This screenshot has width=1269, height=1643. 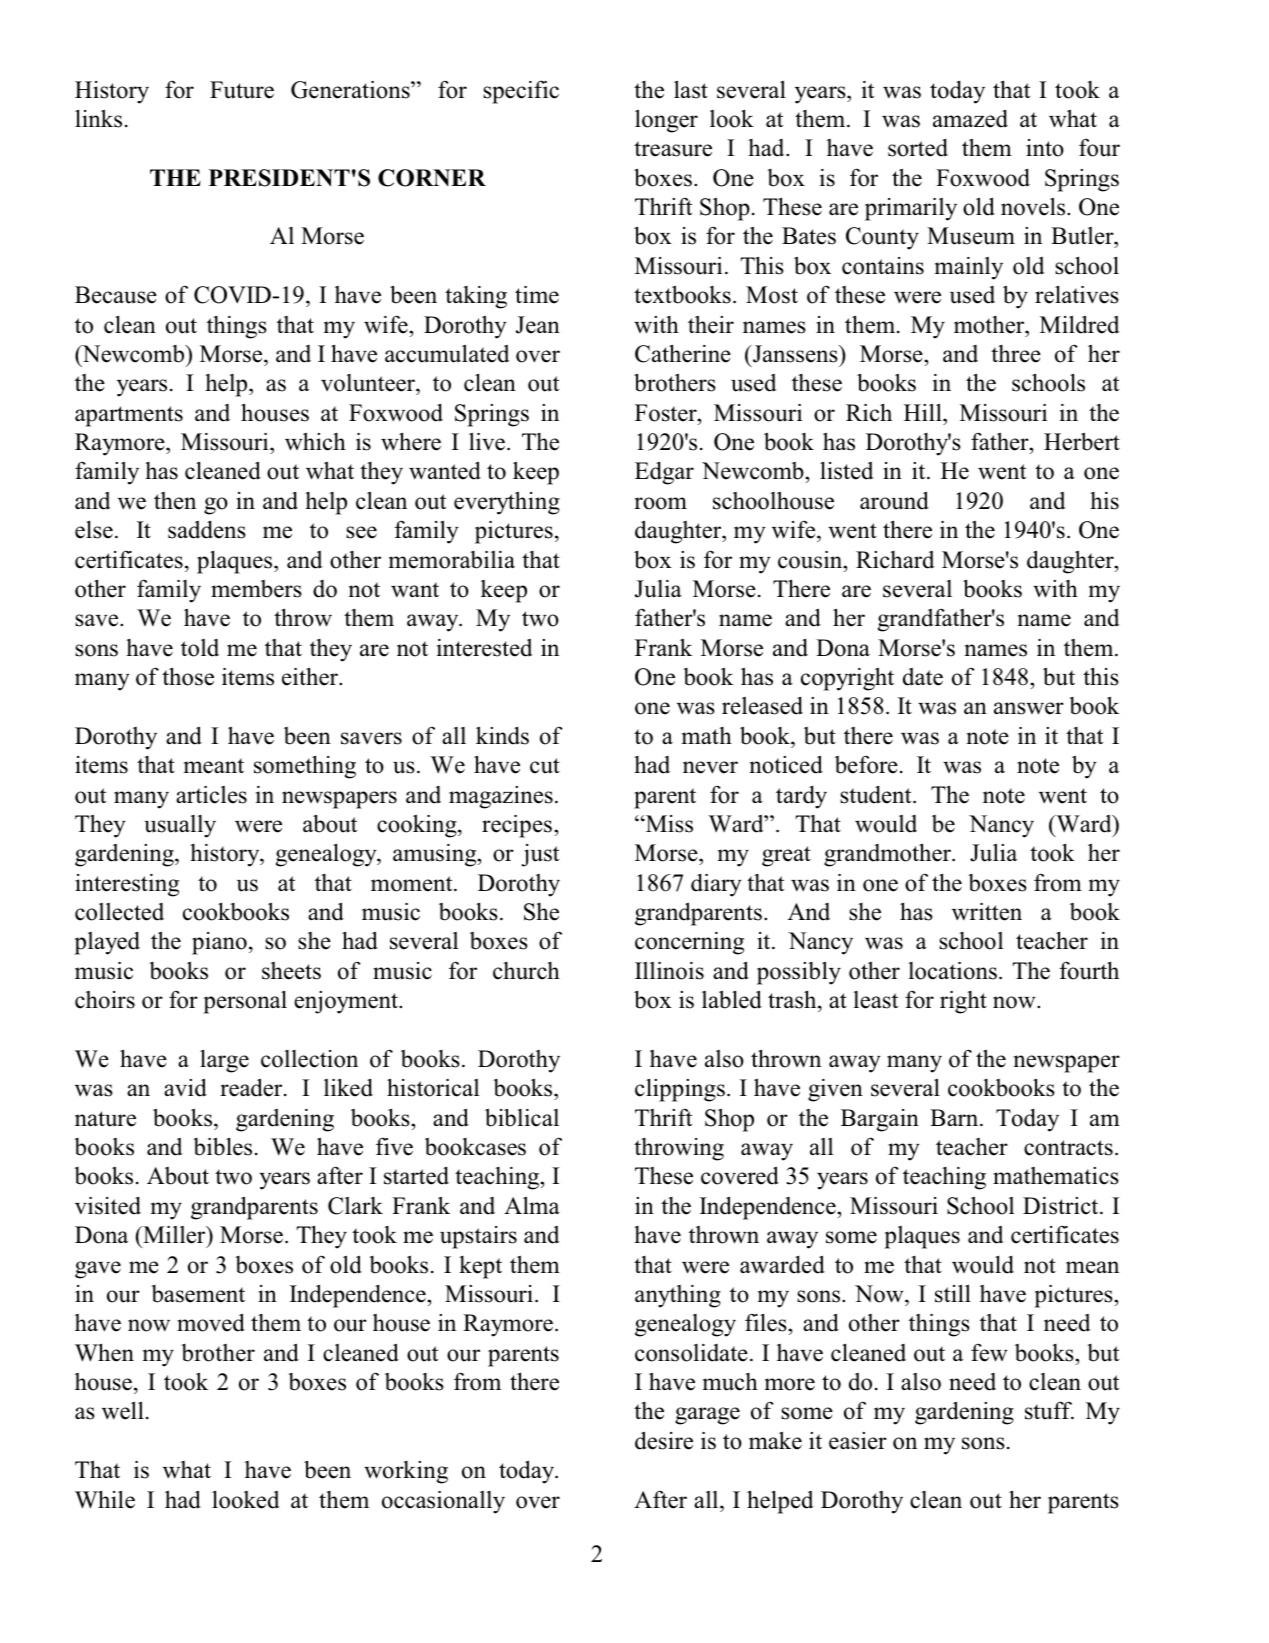 I want to click on well, so click(x=123, y=1410).
